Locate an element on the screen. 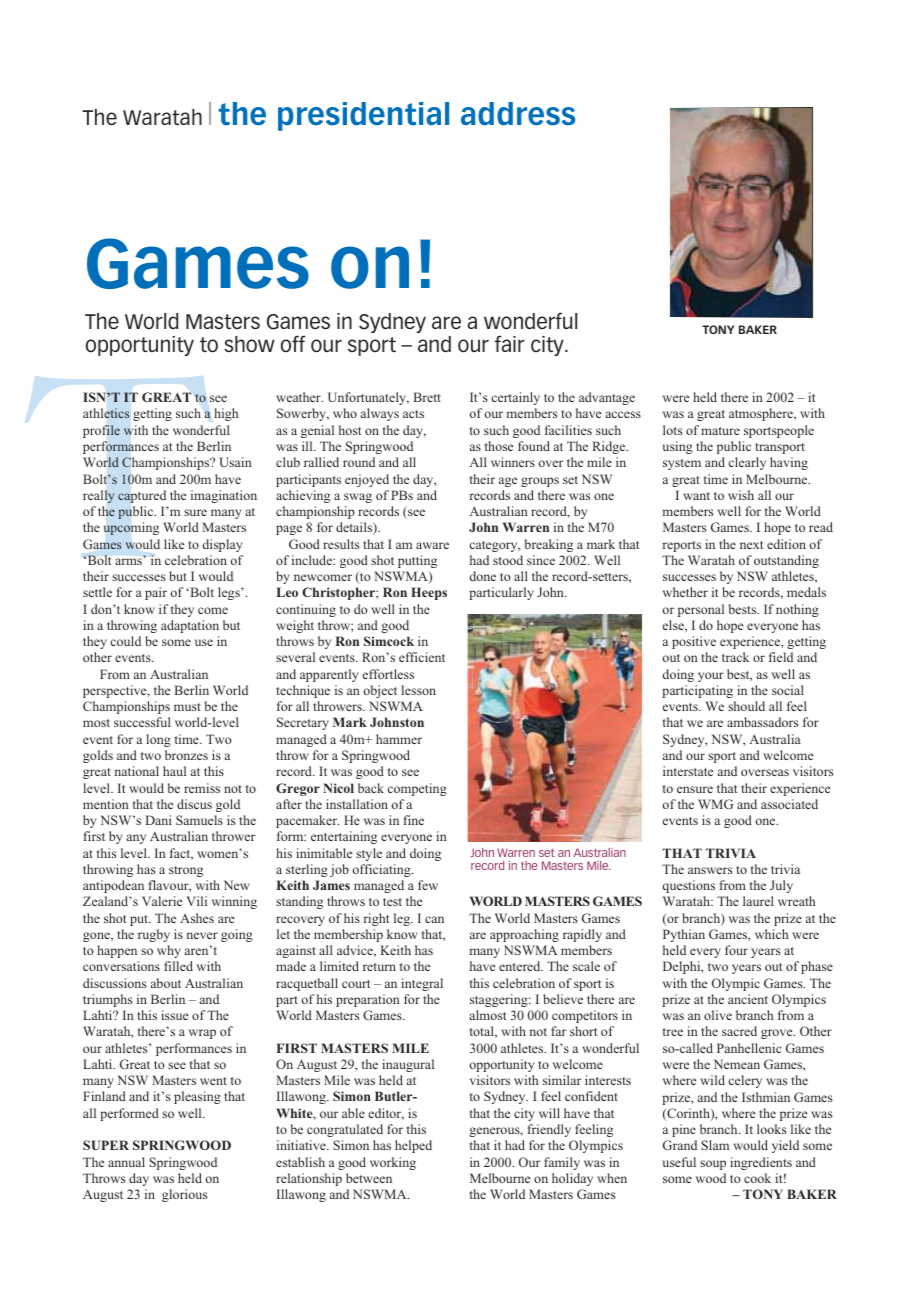 The width and height of the screenshot is (924, 1308). CAN is located at coordinates (434, 919).
